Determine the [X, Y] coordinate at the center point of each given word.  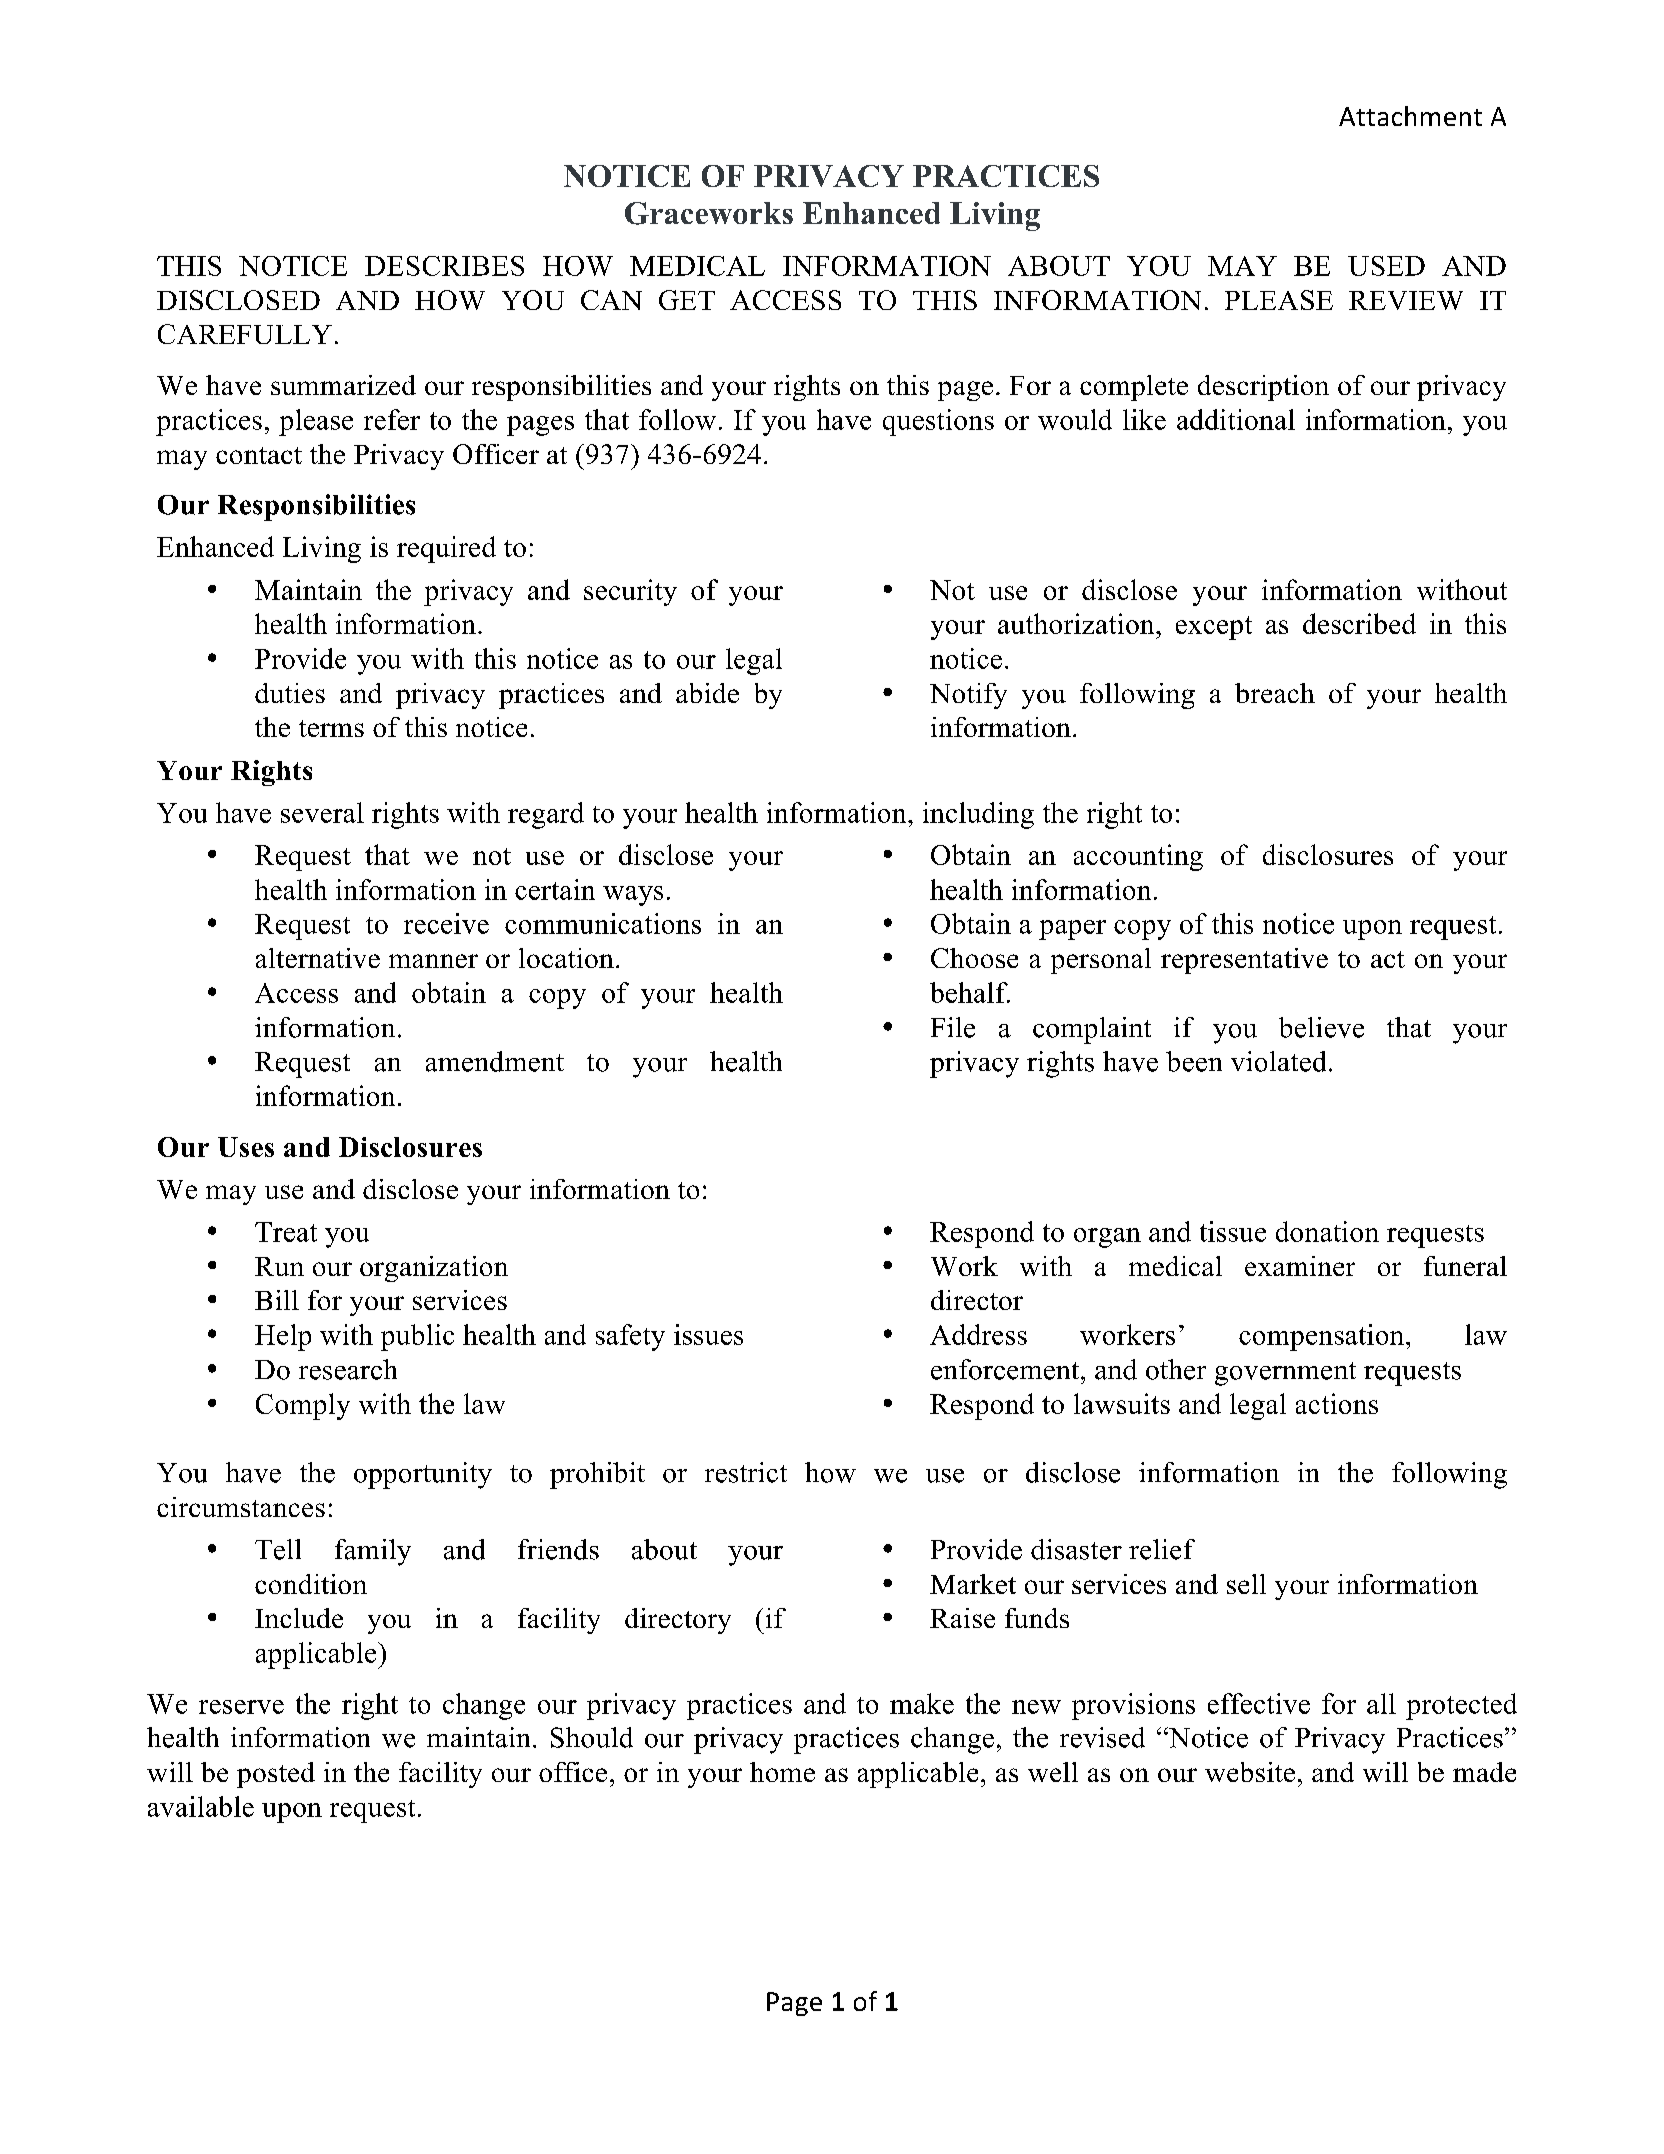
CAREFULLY [245, 334]
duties [290, 693]
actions [1337, 1403]
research [348, 1369]
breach [1275, 693]
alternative [318, 958]
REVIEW [1406, 300]
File [953, 1027]
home [782, 1772]
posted [276, 1775]
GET [687, 300]
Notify [968, 696]
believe [1321, 1027]
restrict [746, 1472]
